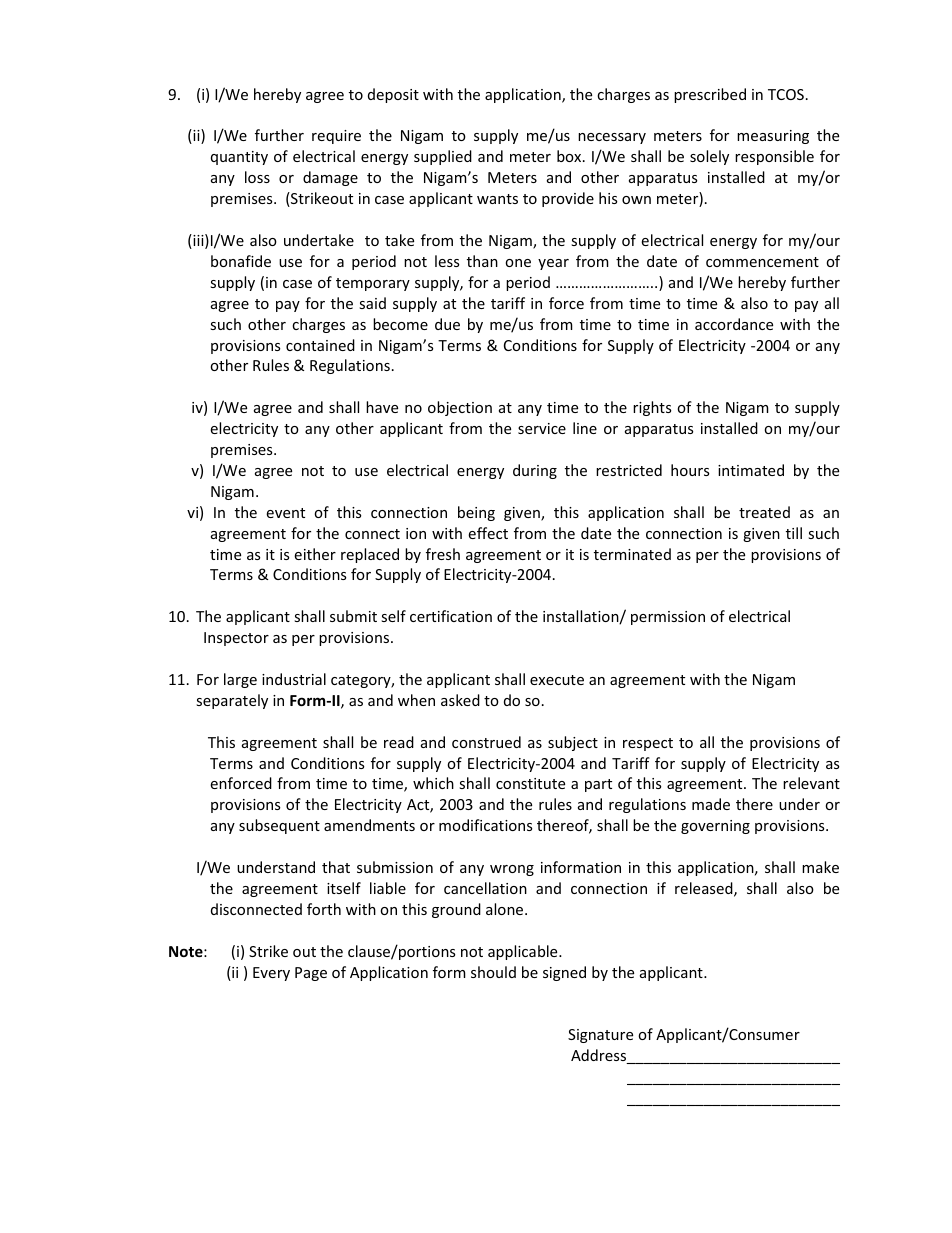 The height and width of the page is (1233, 952). What do you see at coordinates (811, 783) in the page?
I see `relevant` at bounding box center [811, 783].
